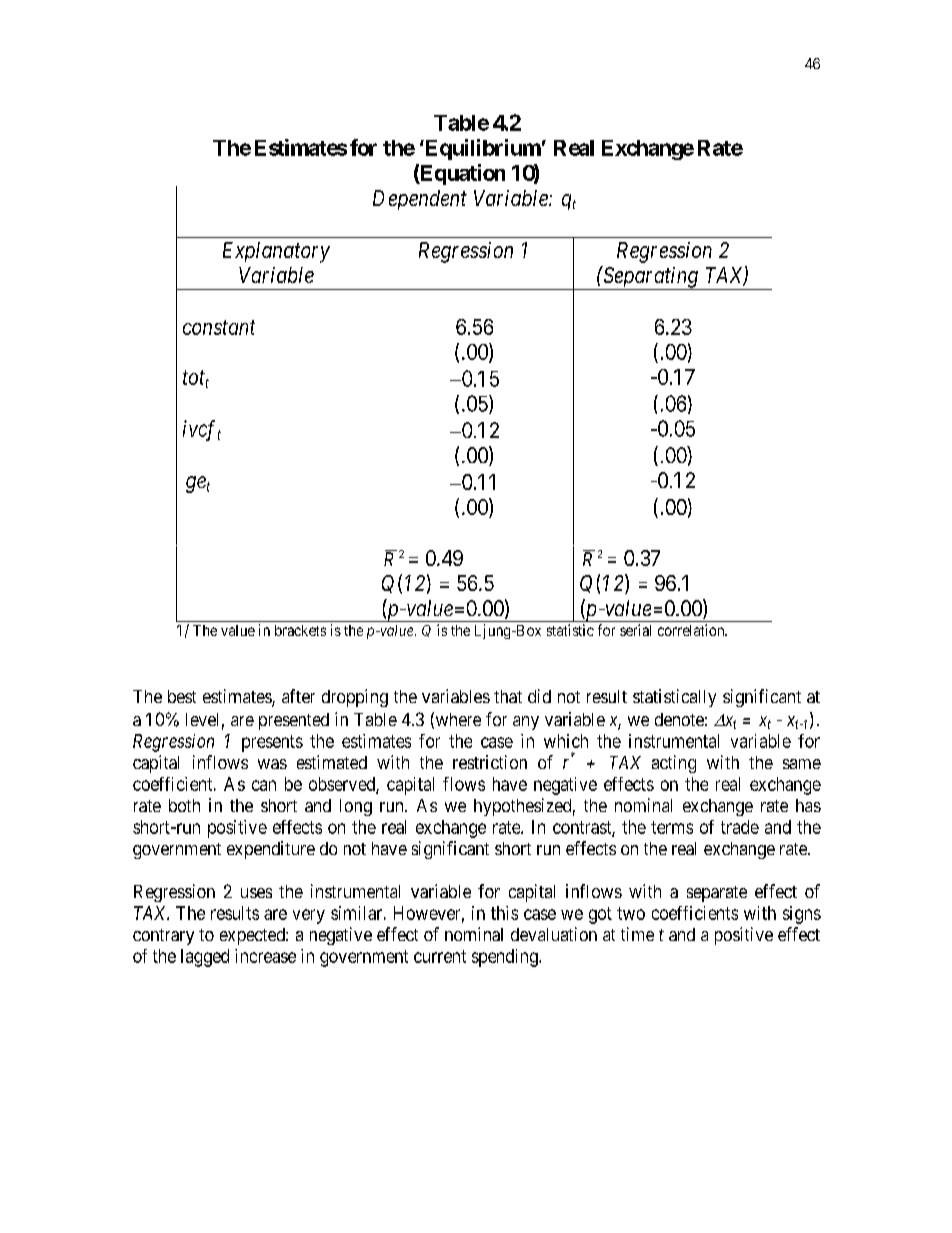  What do you see at coordinates (674, 764) in the screenshot?
I see `acting` at bounding box center [674, 764].
